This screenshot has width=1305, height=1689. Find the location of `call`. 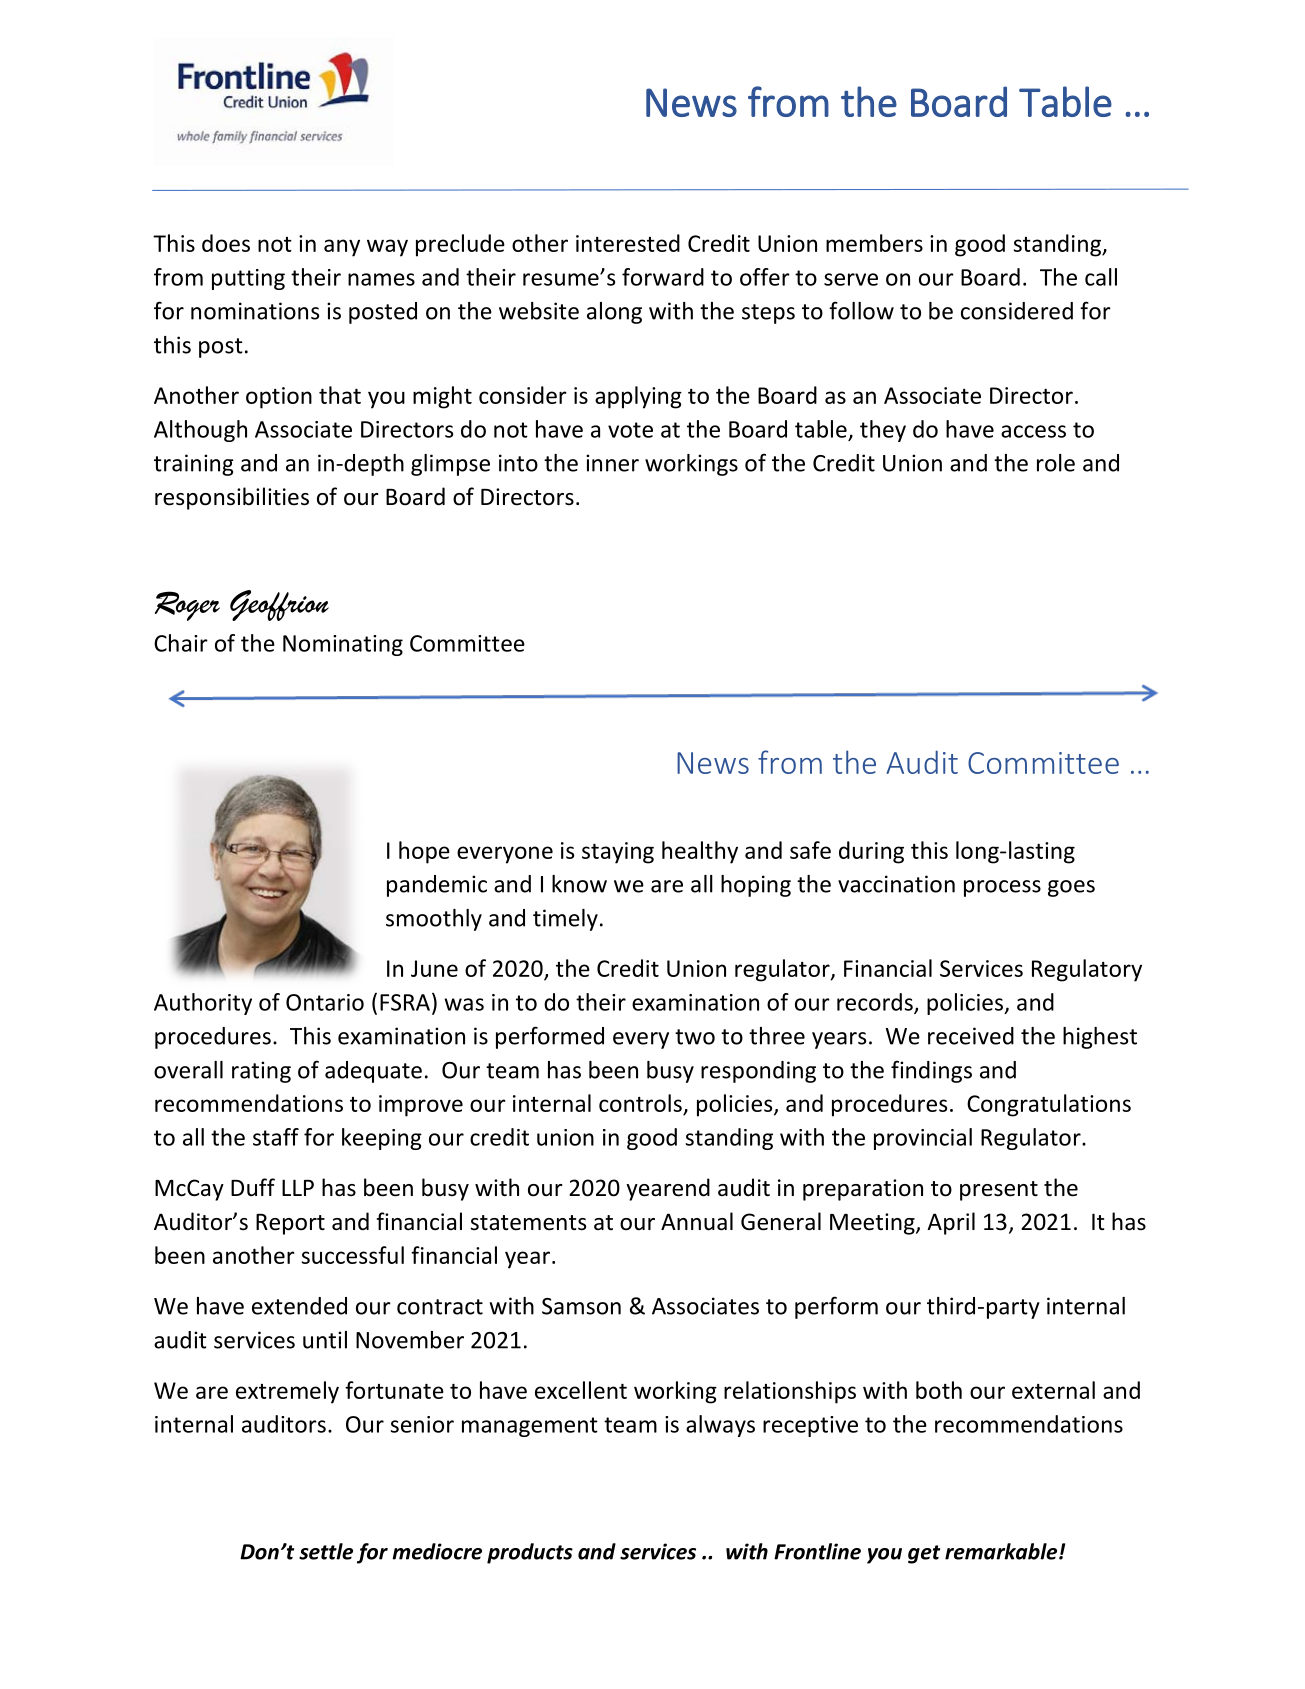

call is located at coordinates (1101, 277).
